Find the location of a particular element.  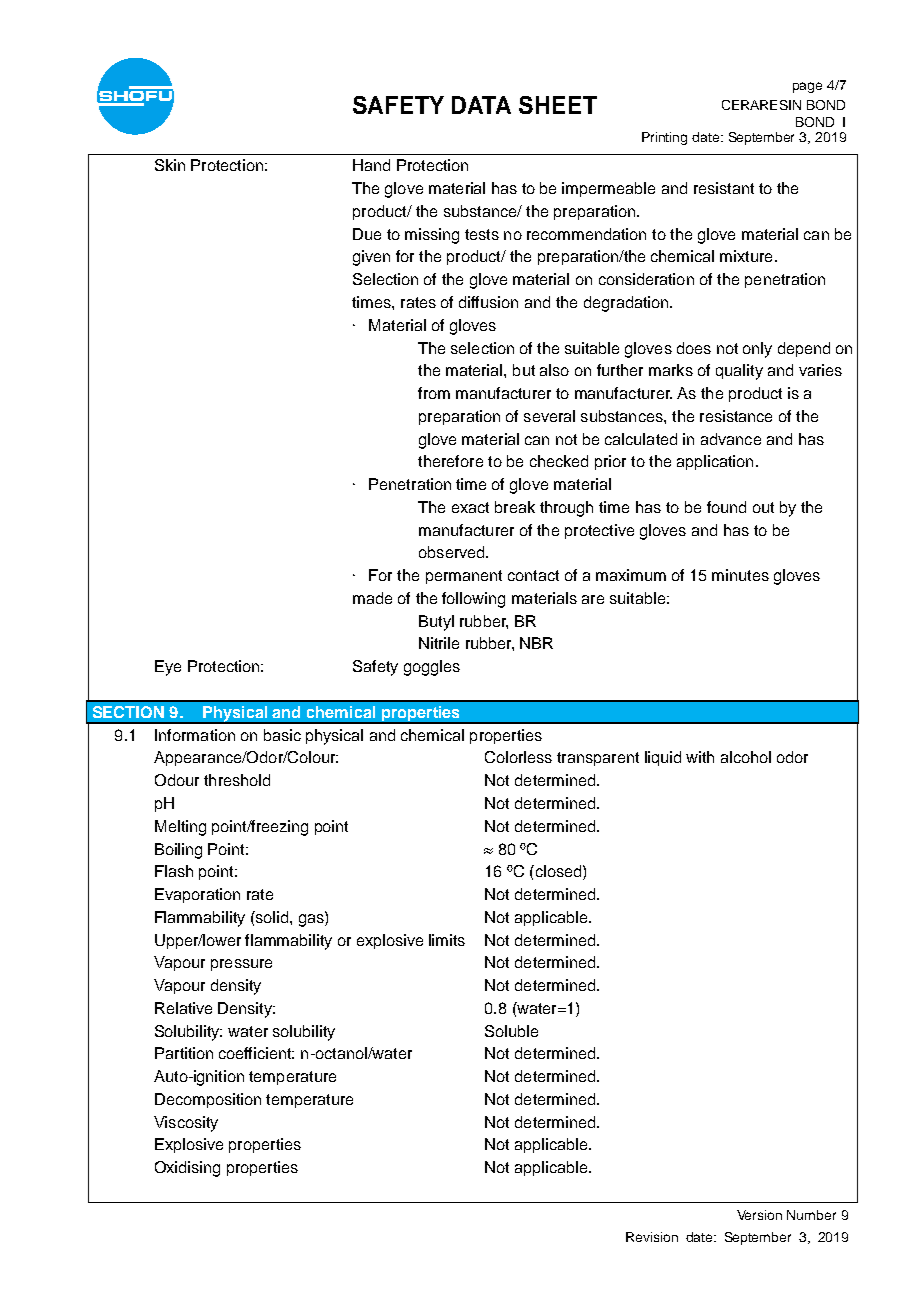

Skin is located at coordinates (170, 165).
